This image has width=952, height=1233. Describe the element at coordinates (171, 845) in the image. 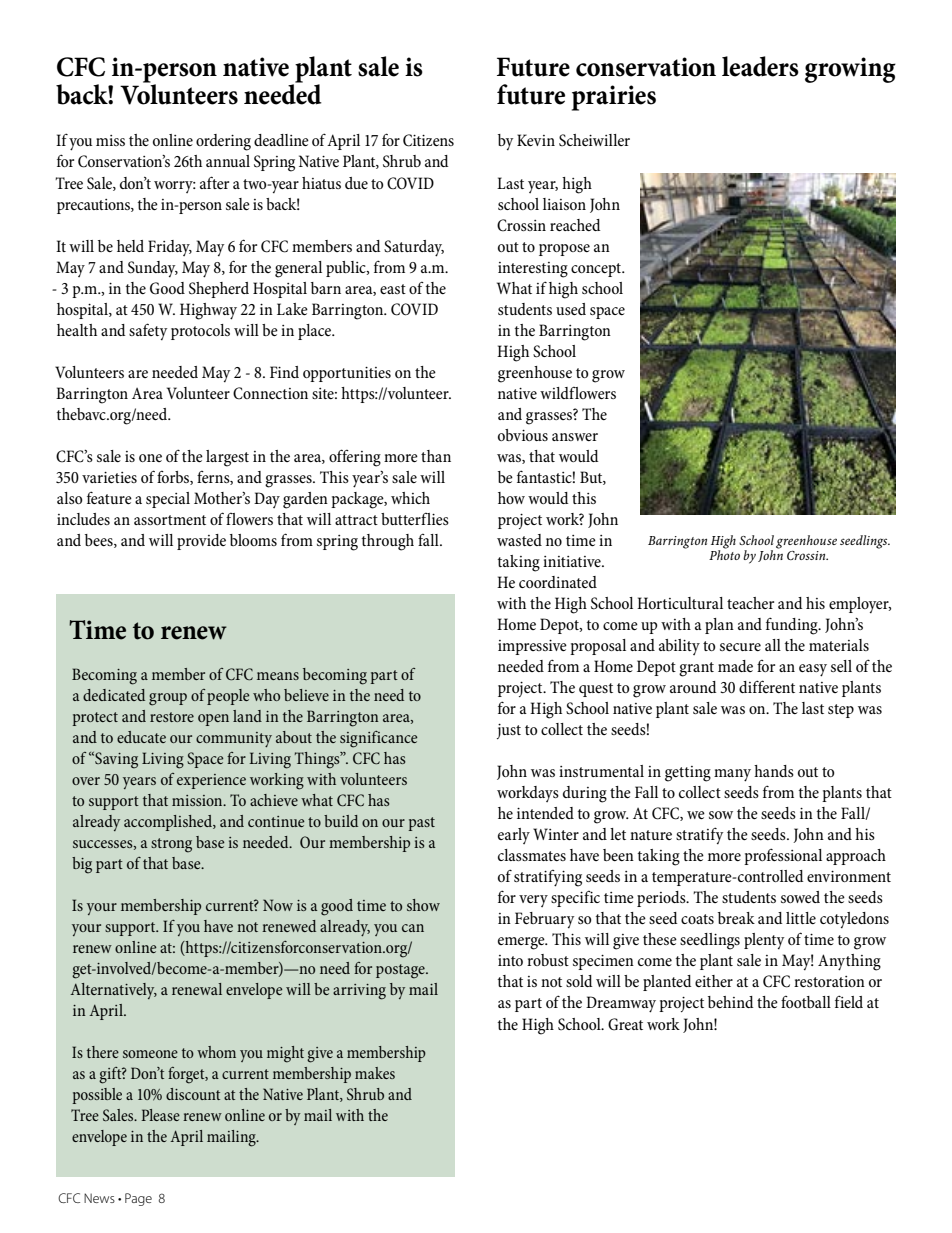

I see `strong` at that location.
